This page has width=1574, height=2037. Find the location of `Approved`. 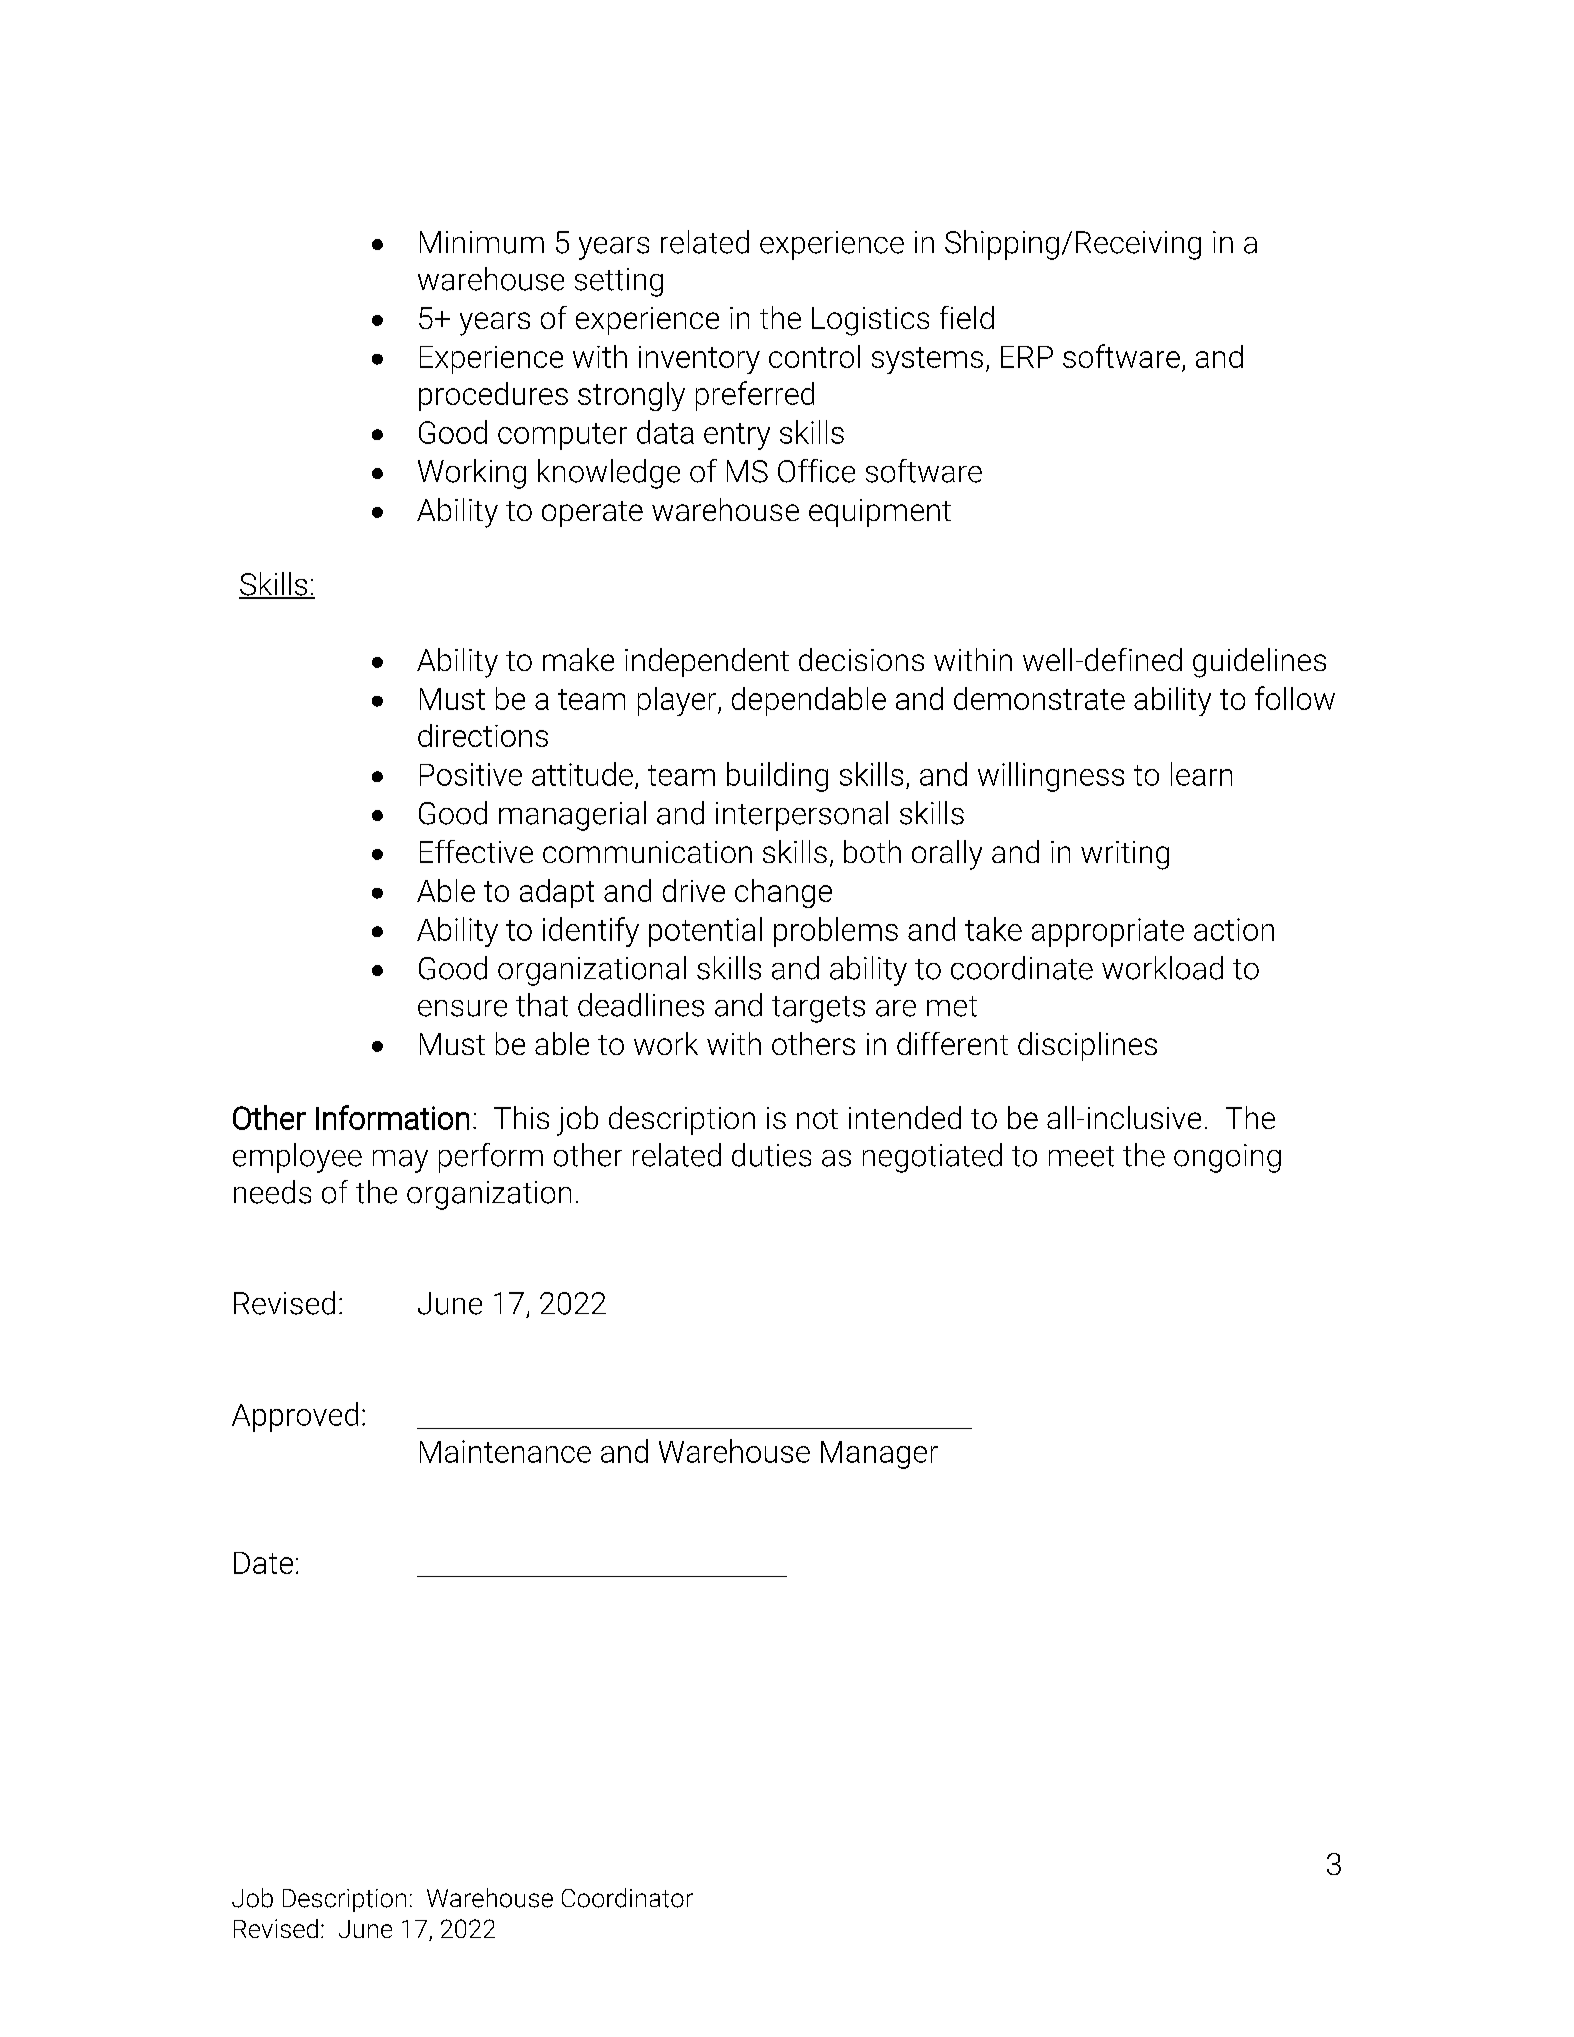

Approved is located at coordinates (295, 1417).
